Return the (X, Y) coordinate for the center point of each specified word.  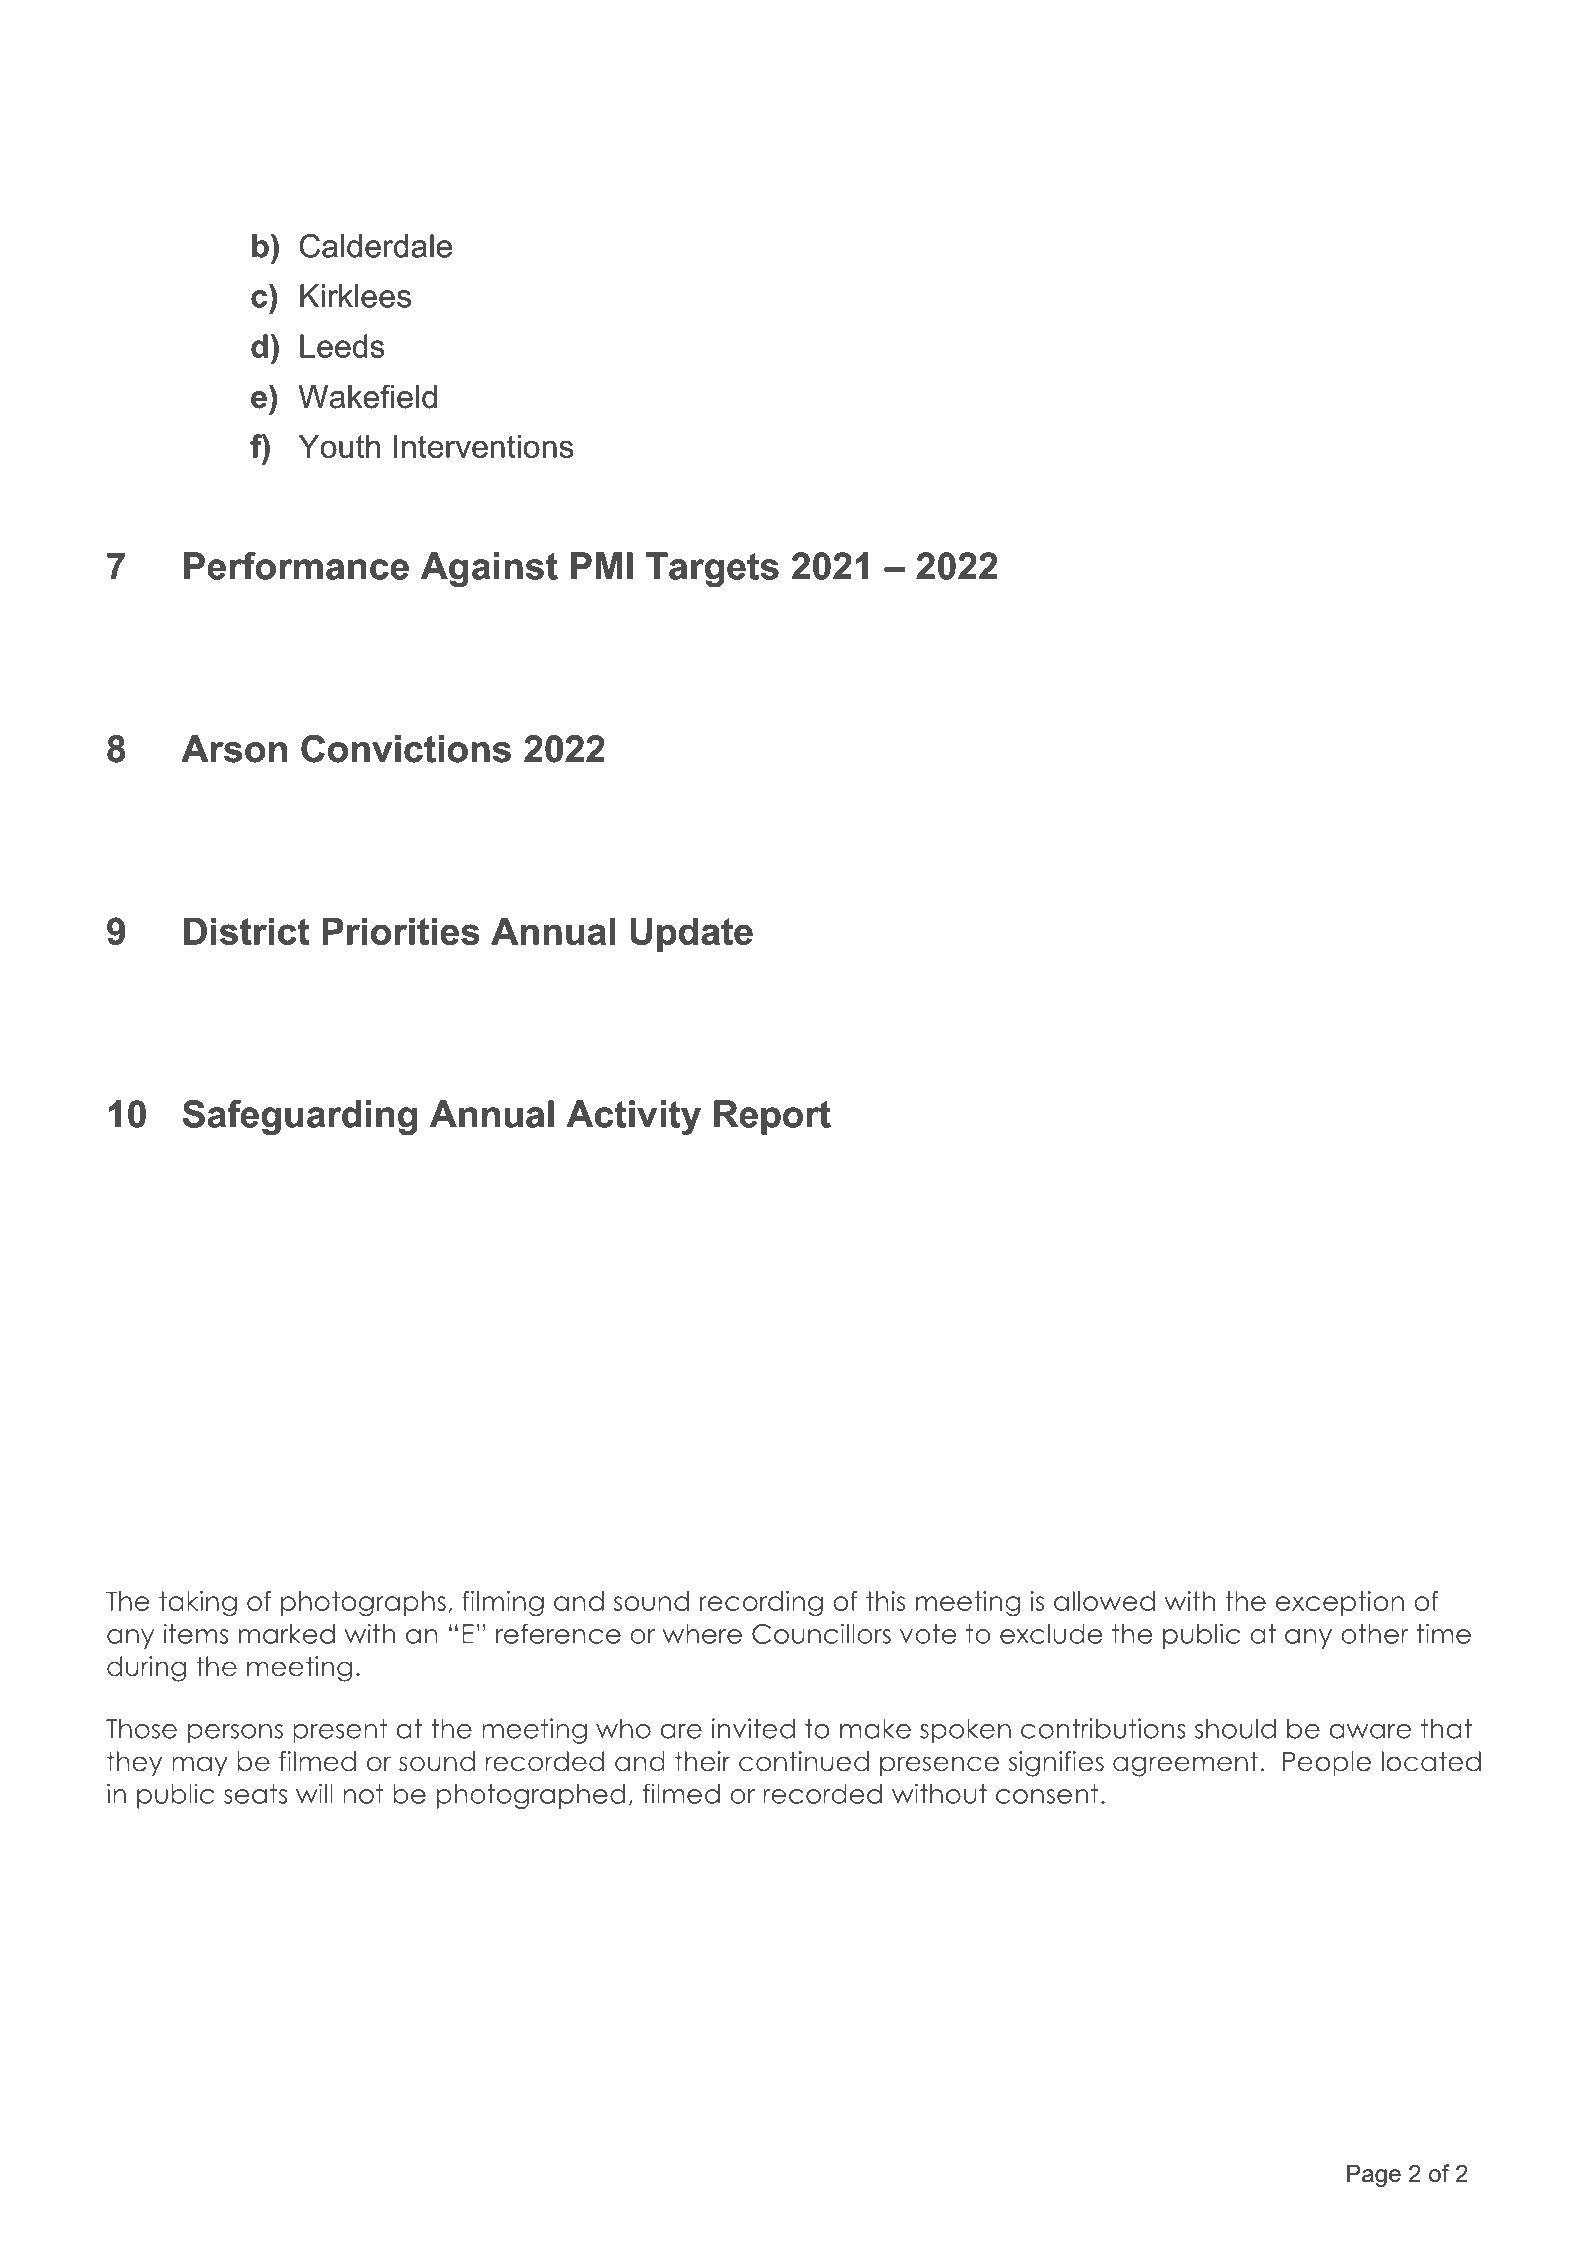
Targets (712, 569)
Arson (234, 749)
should (1235, 1728)
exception (1340, 1603)
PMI (602, 566)
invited (753, 1728)
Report (772, 1117)
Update (691, 934)
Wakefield (367, 396)
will (314, 1793)
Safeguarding (300, 1117)
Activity (633, 1117)
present (340, 1731)
